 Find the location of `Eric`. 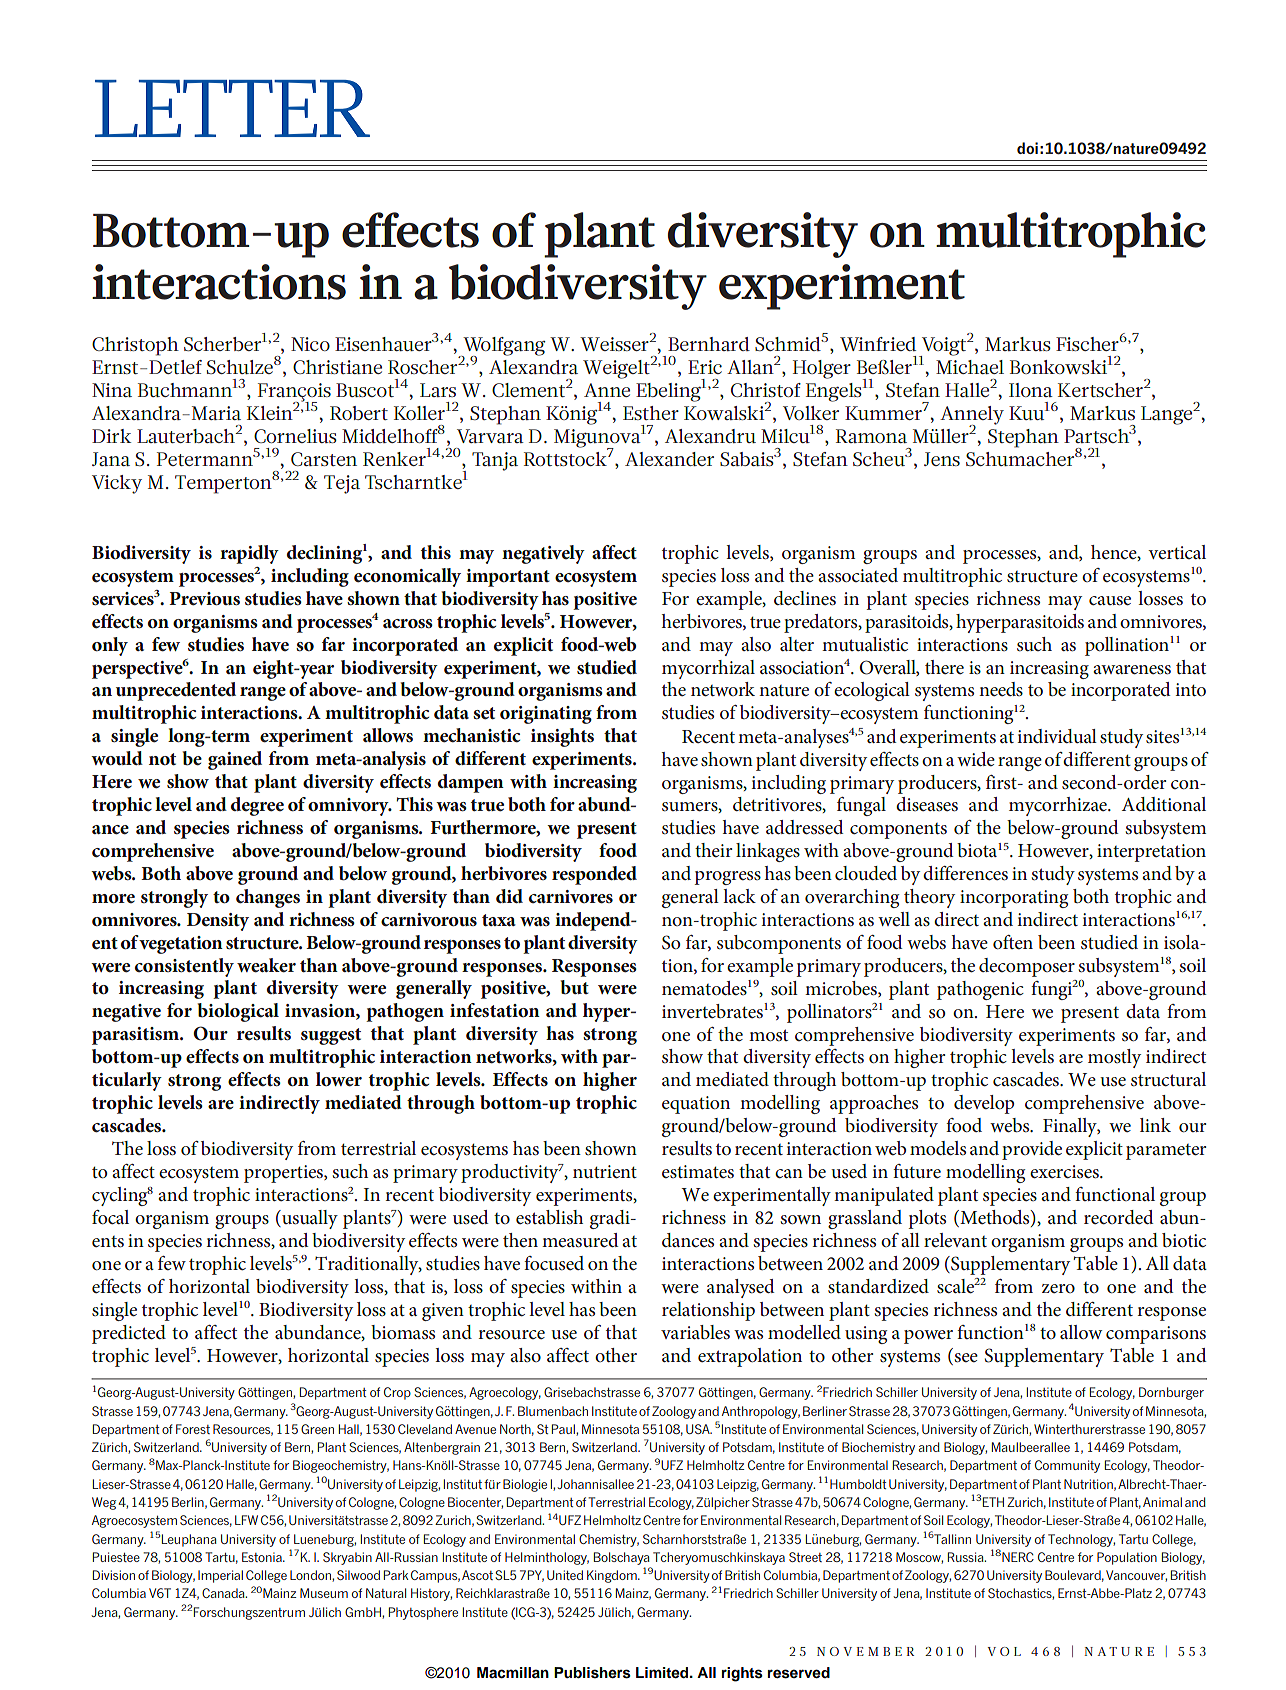

Eric is located at coordinates (705, 367).
